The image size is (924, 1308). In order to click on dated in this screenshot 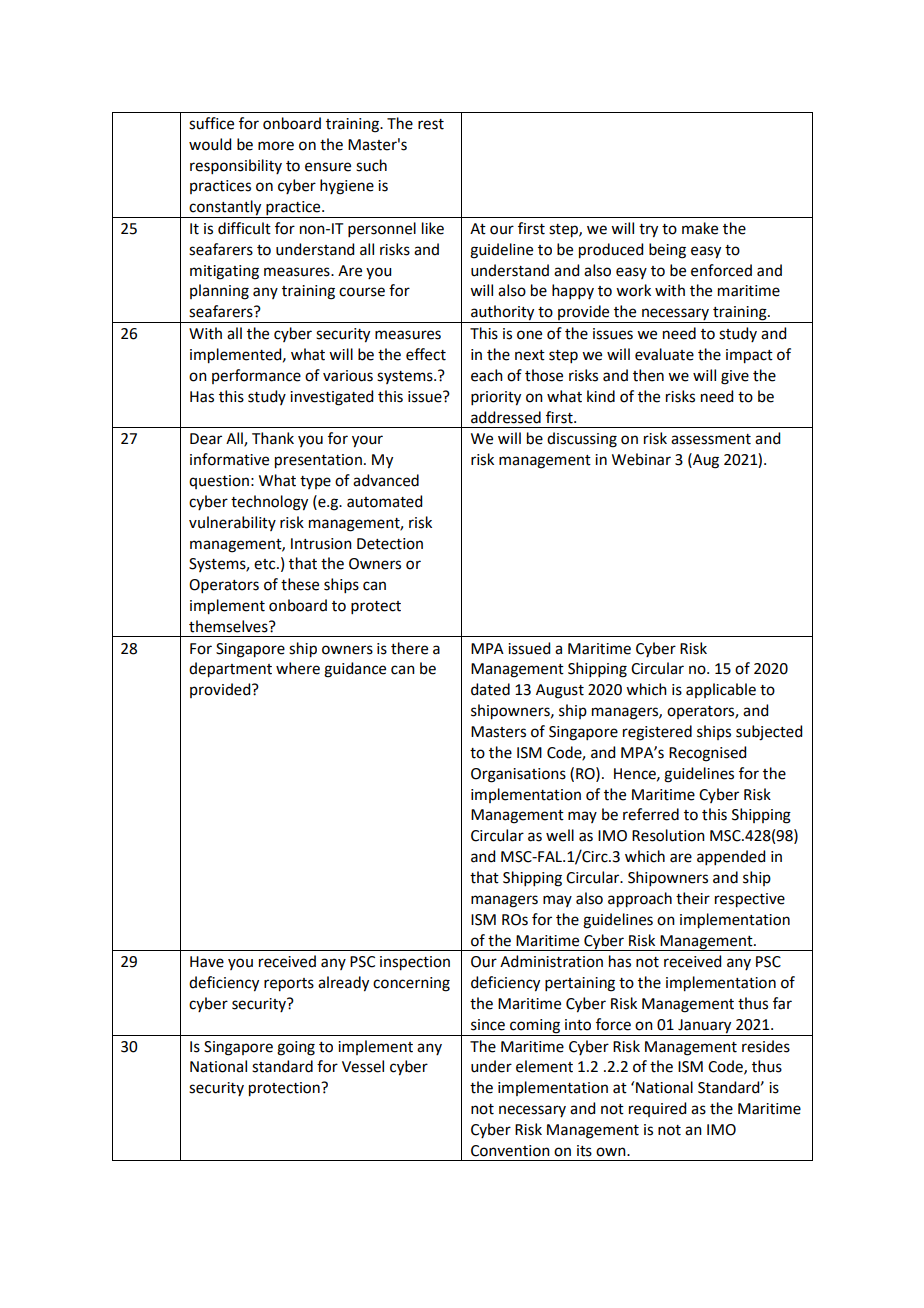, I will do `click(490, 689)`.
